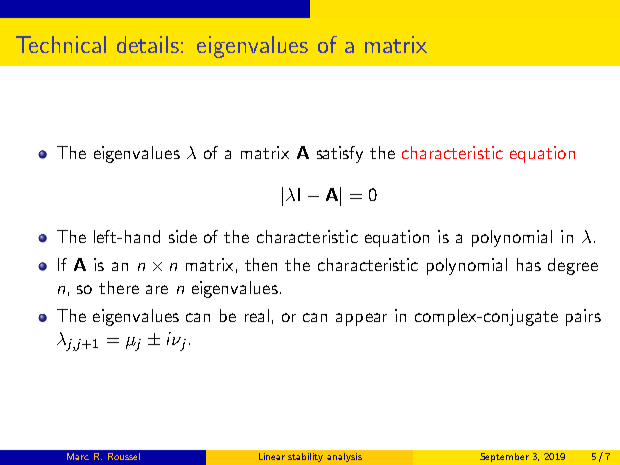  What do you see at coordinates (573, 266) in the screenshot?
I see `degree` at bounding box center [573, 266].
